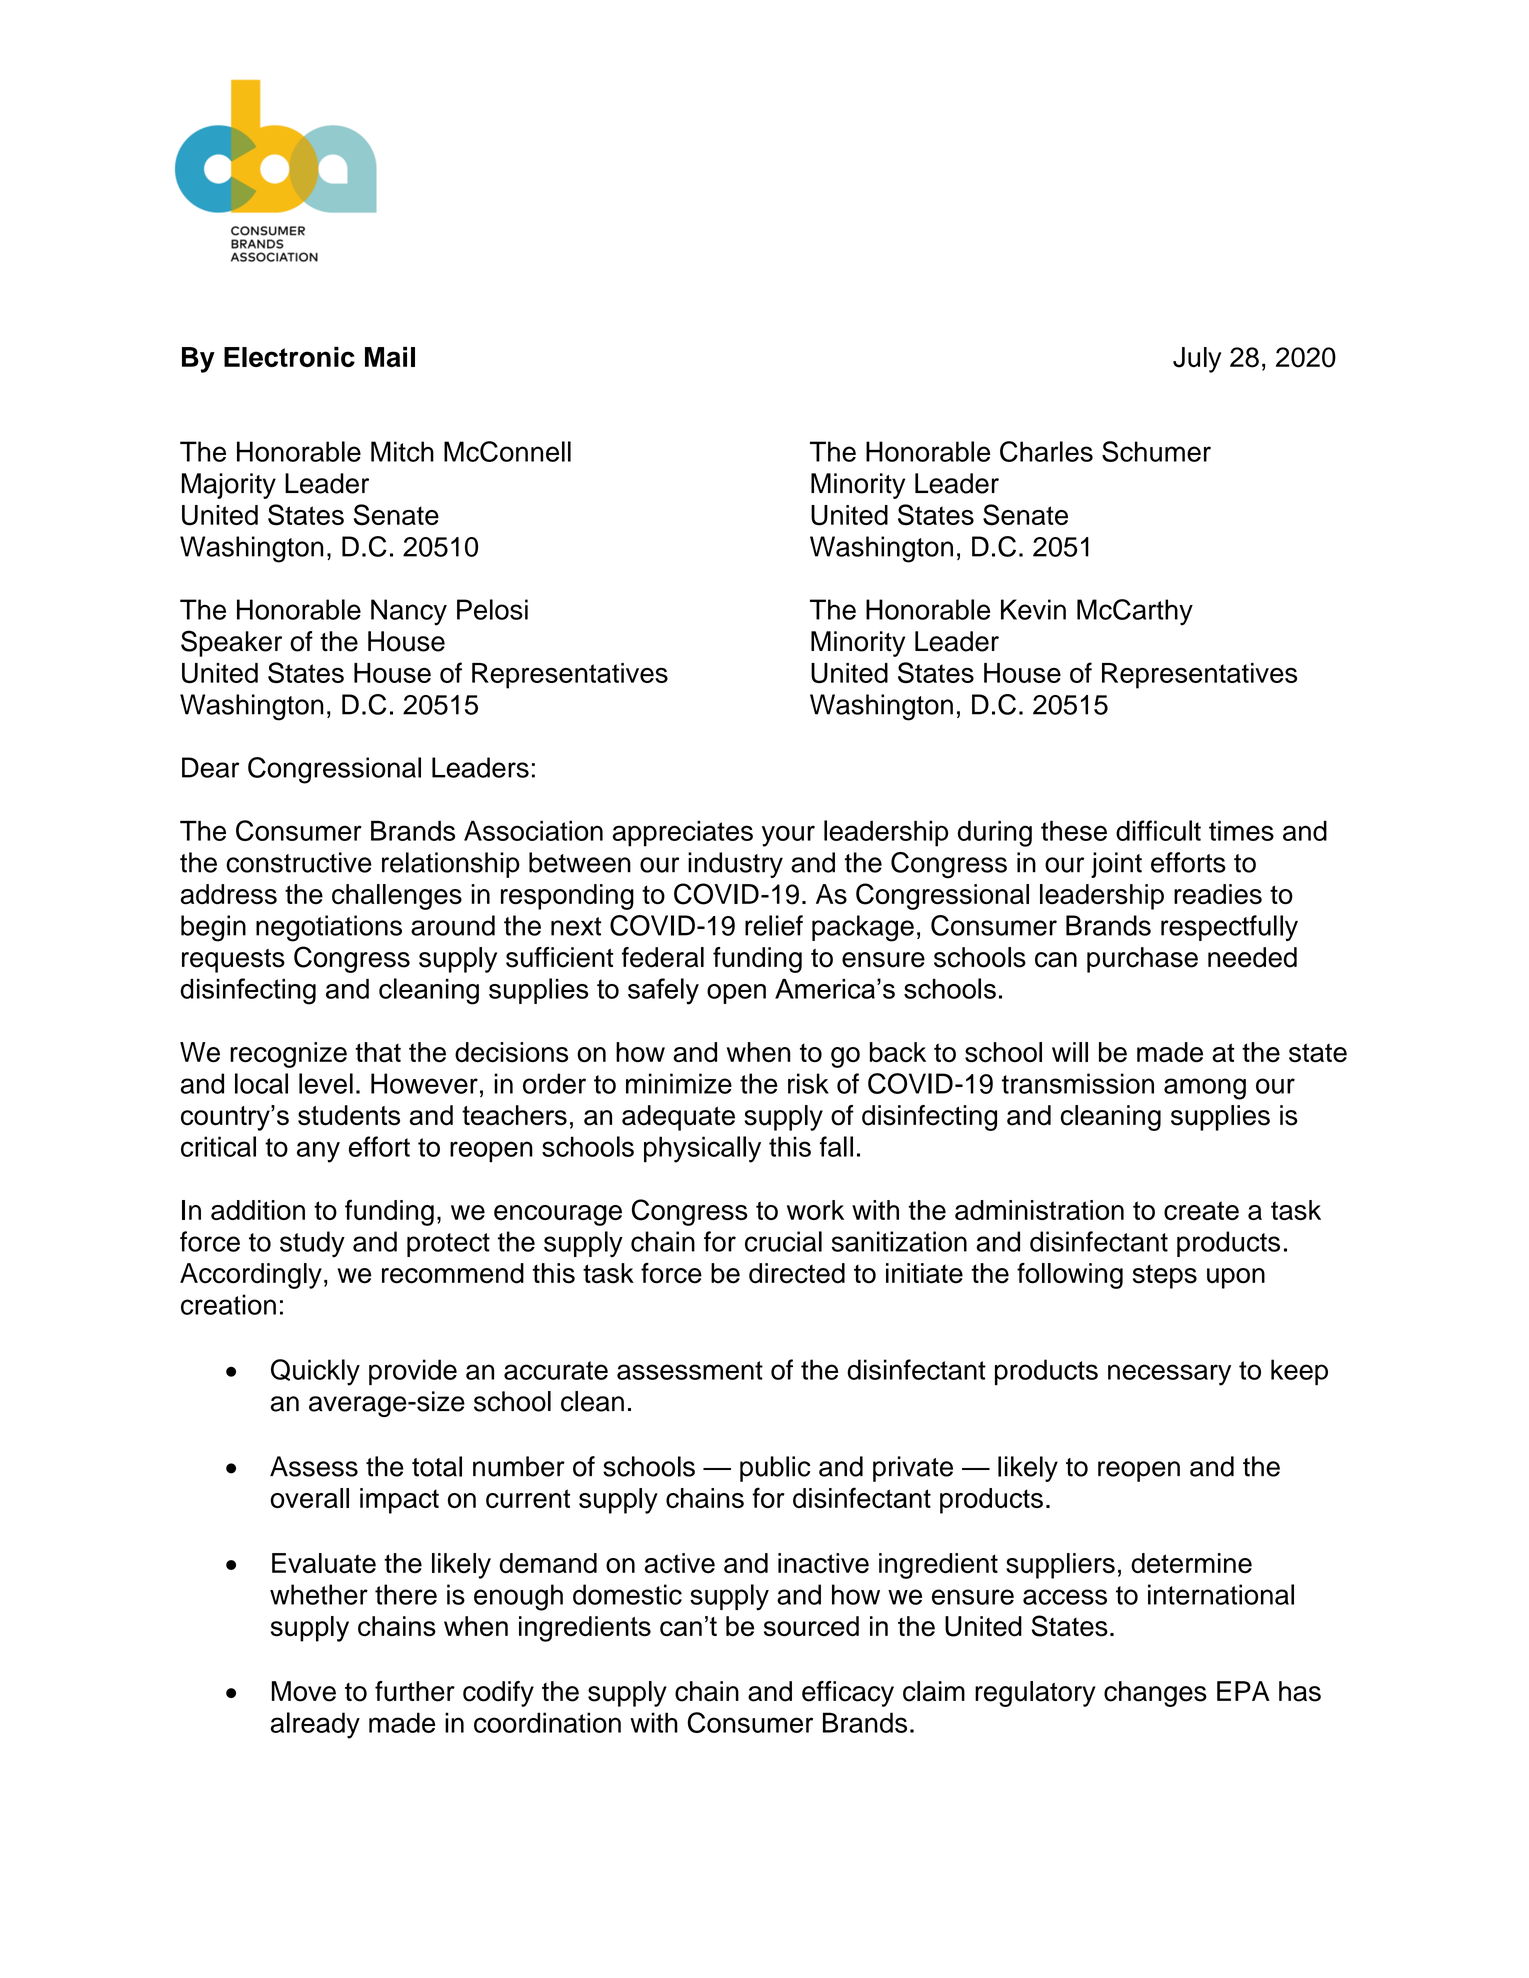 Image resolution: width=1529 pixels, height=1978 pixels. What do you see at coordinates (1046, 451) in the document?
I see `Charles` at bounding box center [1046, 451].
